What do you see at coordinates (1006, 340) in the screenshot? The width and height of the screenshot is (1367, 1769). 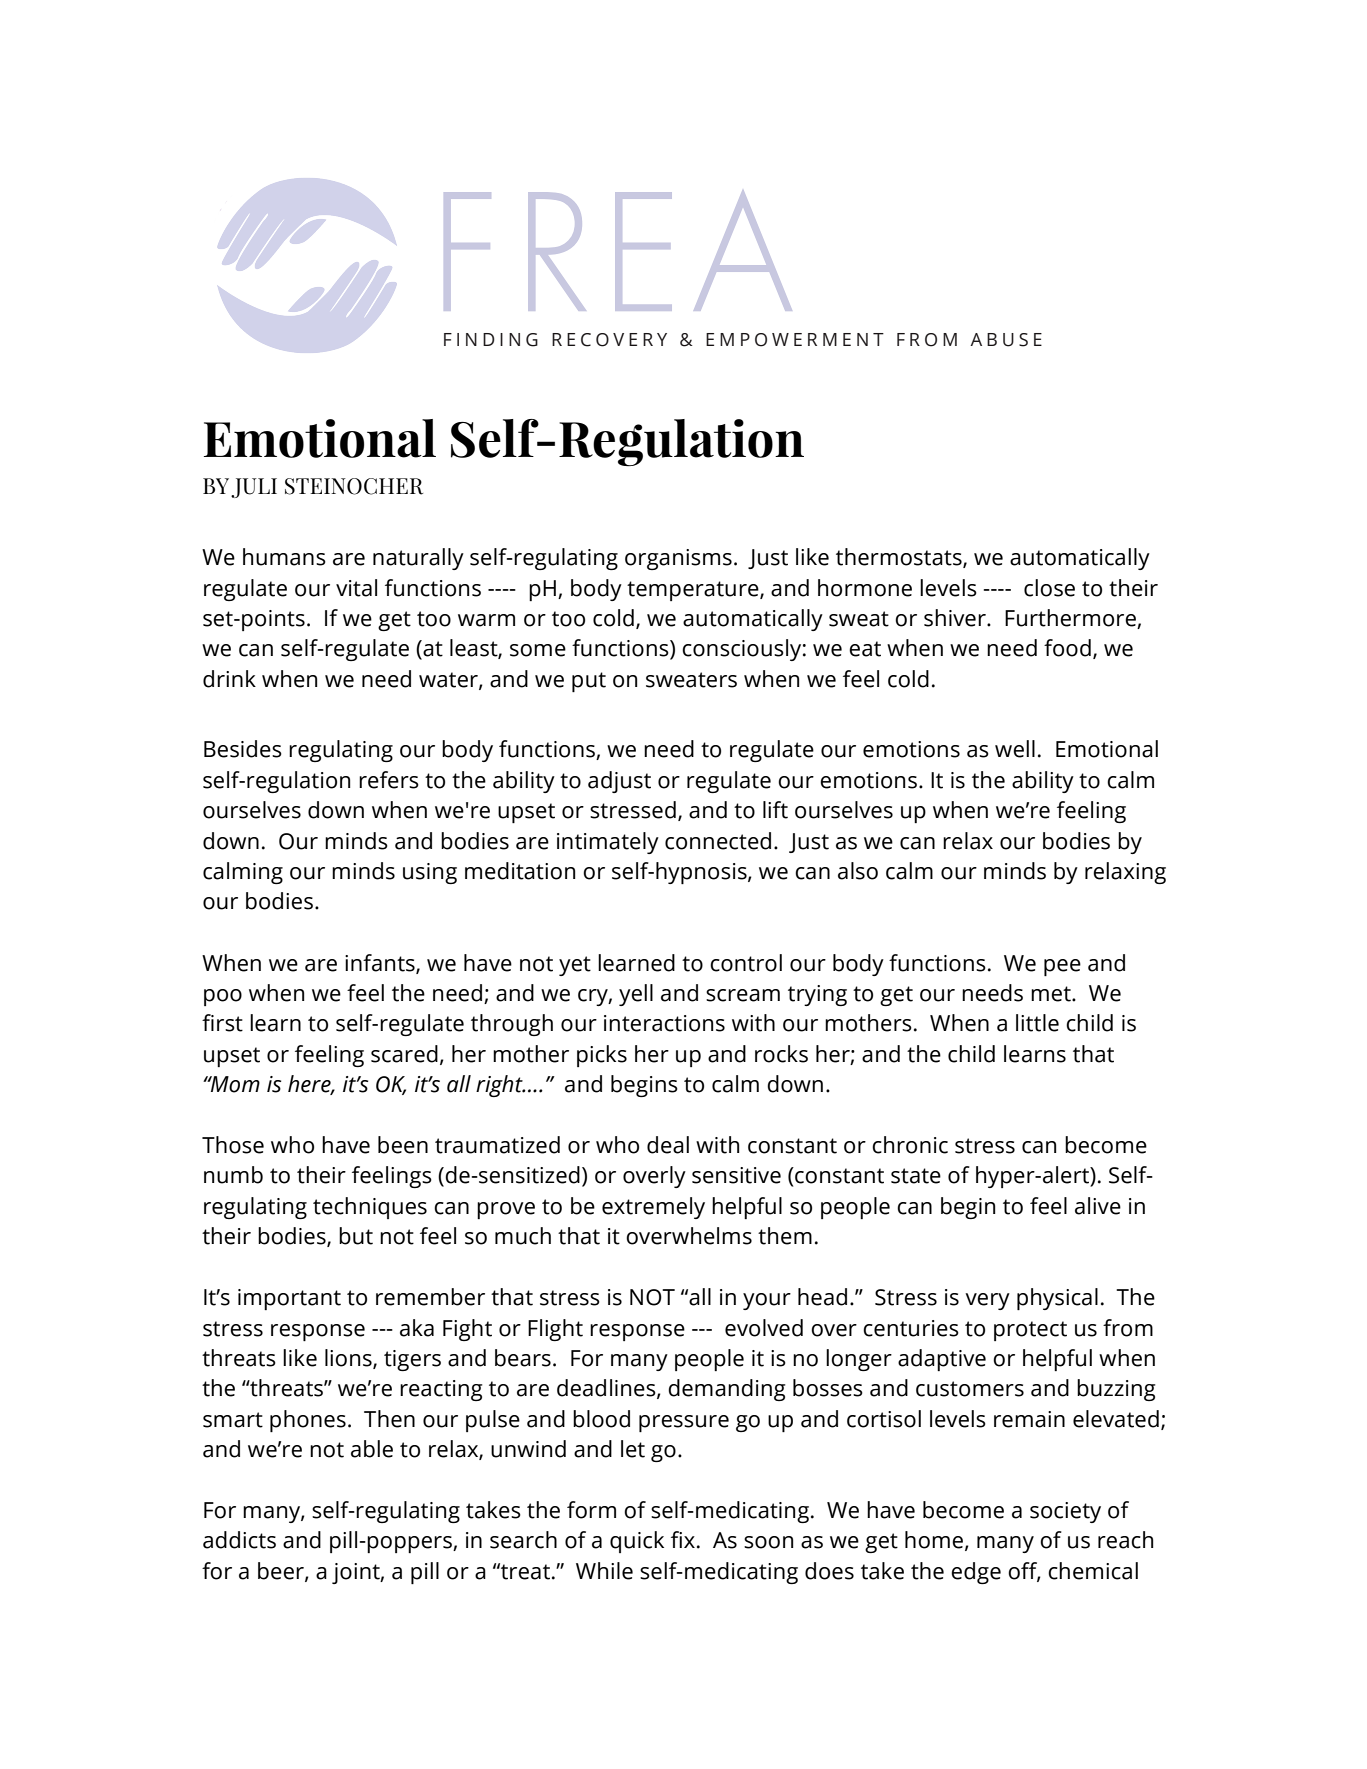 I see `ABUSE` at bounding box center [1006, 340].
